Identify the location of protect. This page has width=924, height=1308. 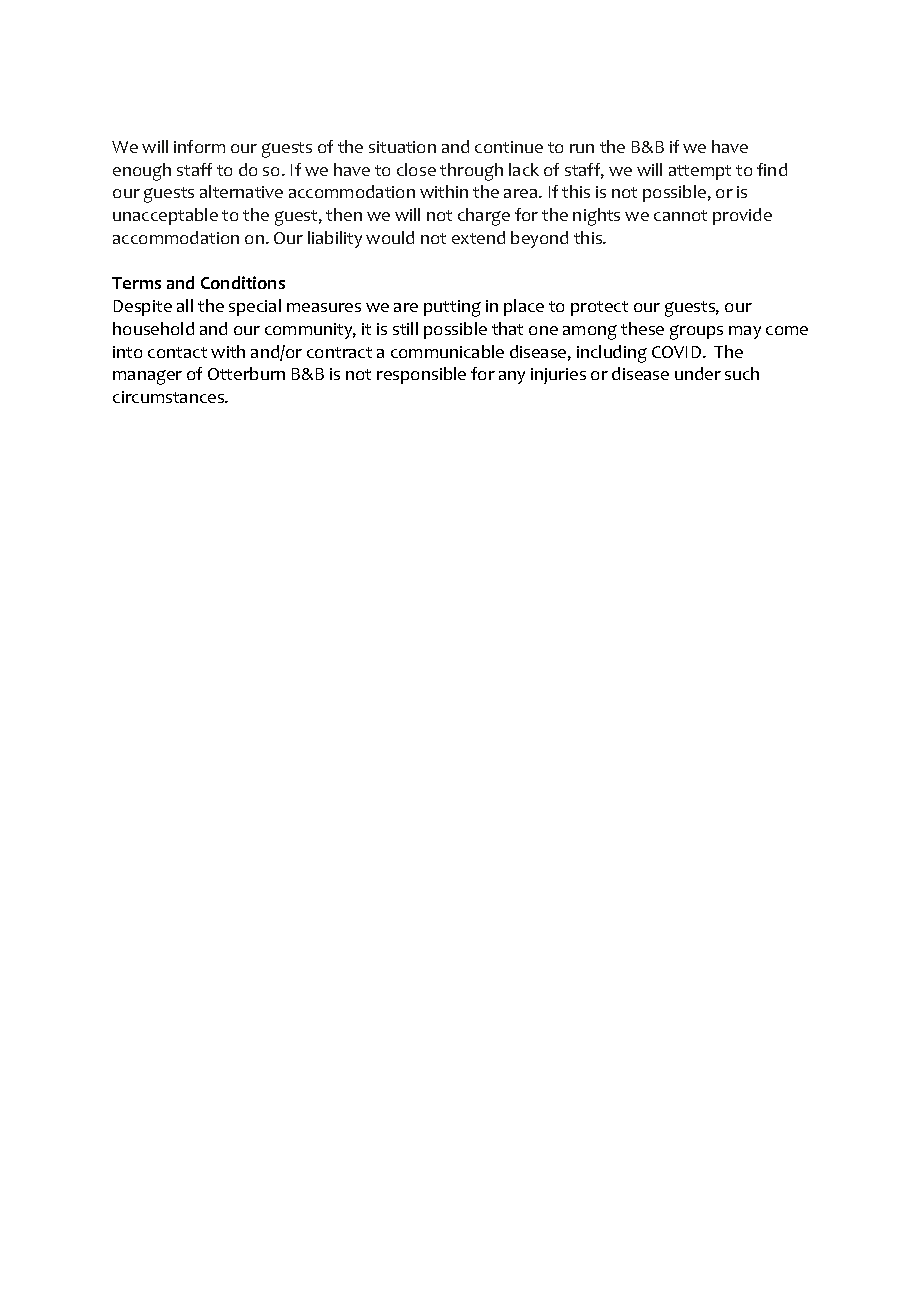
(599, 308).
